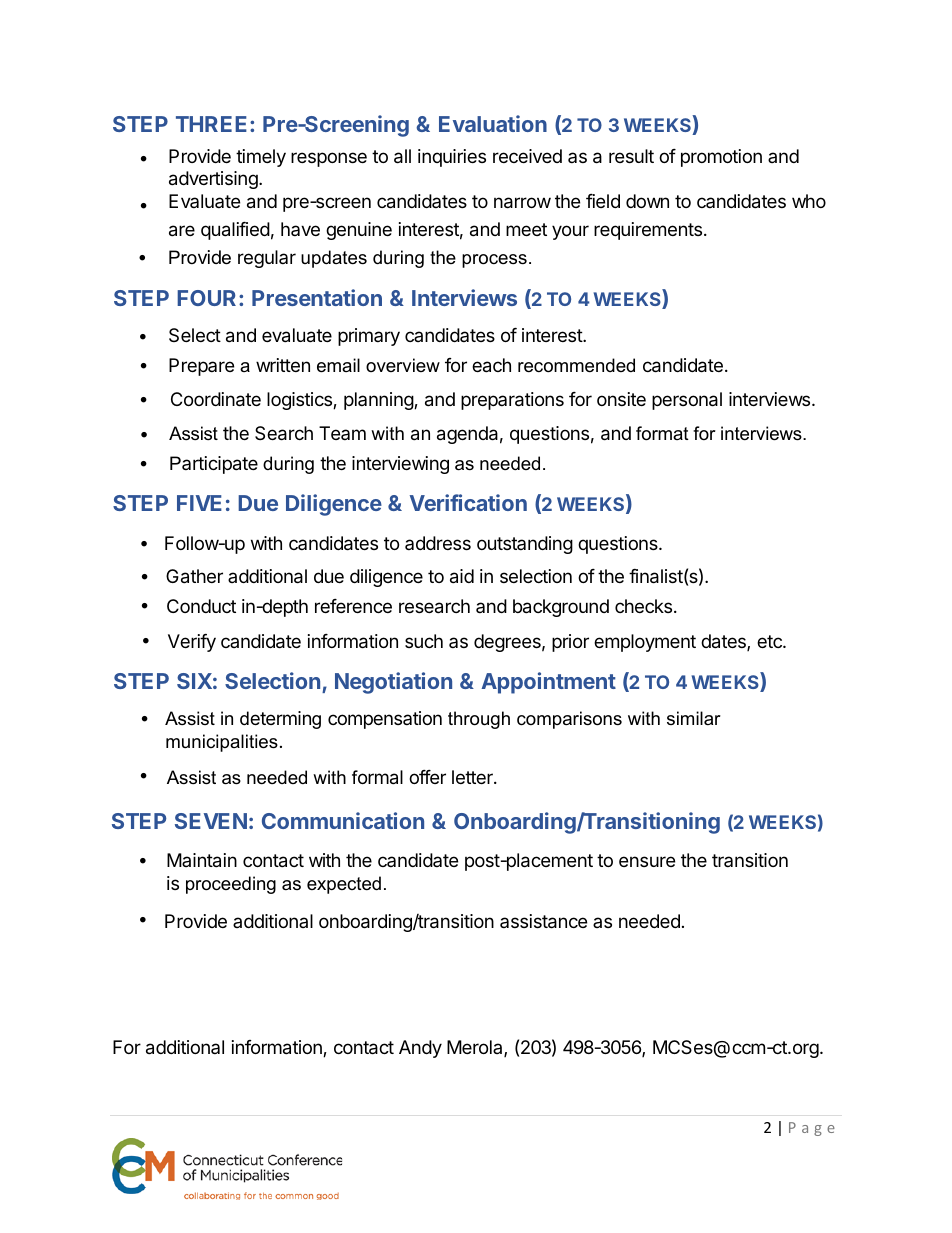  Describe the element at coordinates (344, 885) in the screenshot. I see `expected` at that location.
